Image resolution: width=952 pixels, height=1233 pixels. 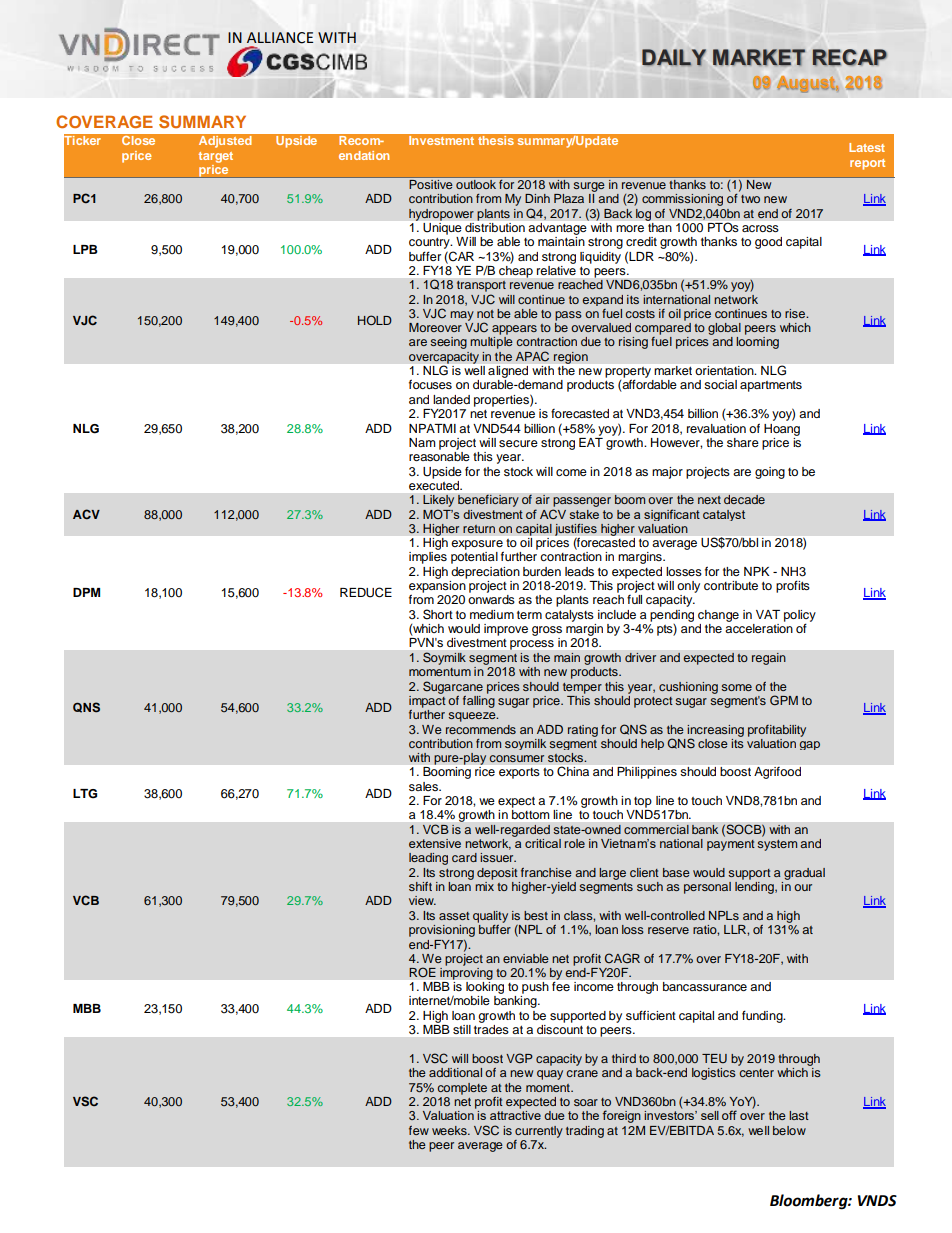 I want to click on depreciation, so click(x=485, y=573).
